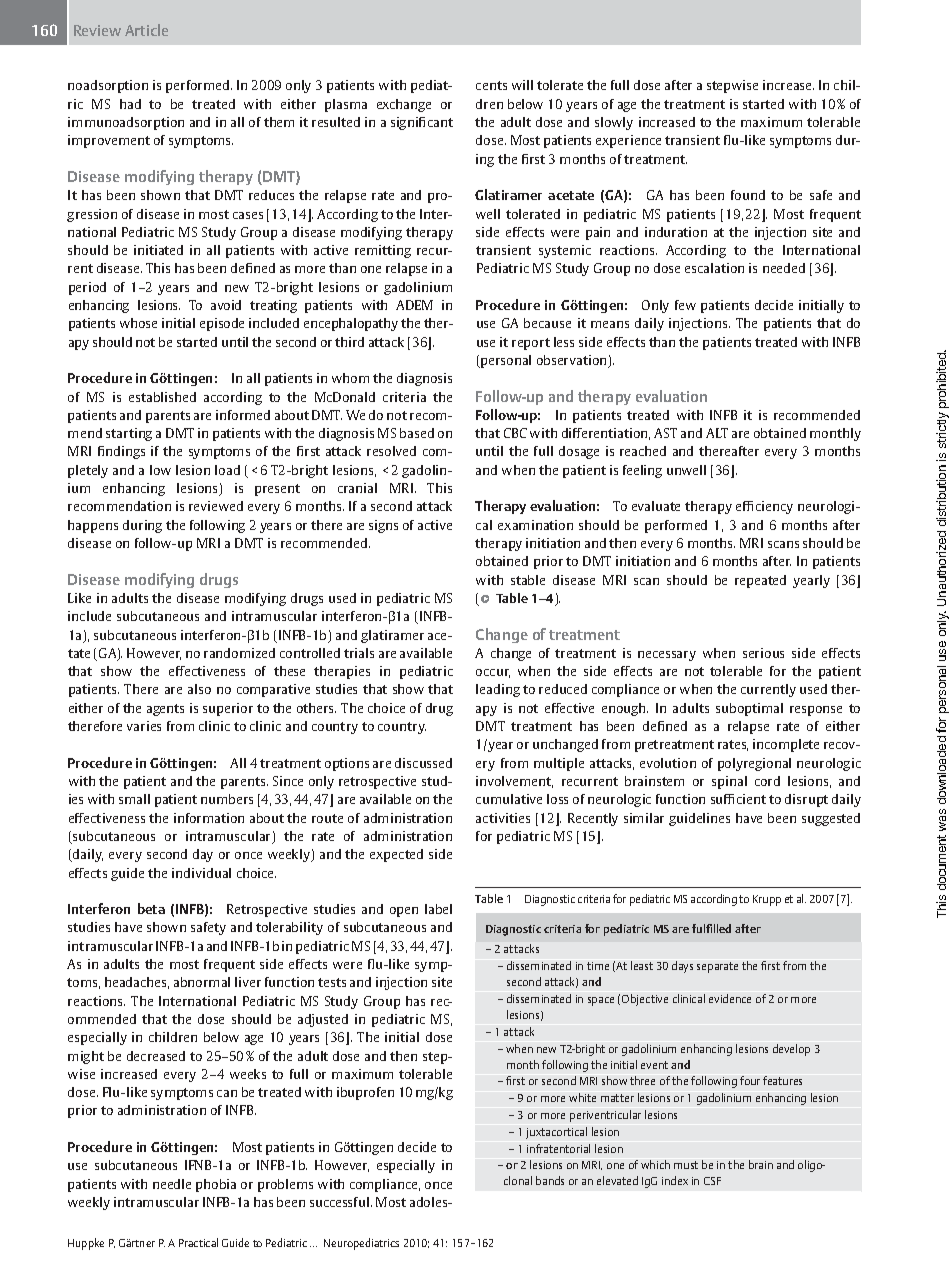 The height and width of the screenshot is (1270, 952). What do you see at coordinates (198, 1242) in the screenshot?
I see `Practical` at bounding box center [198, 1242].
